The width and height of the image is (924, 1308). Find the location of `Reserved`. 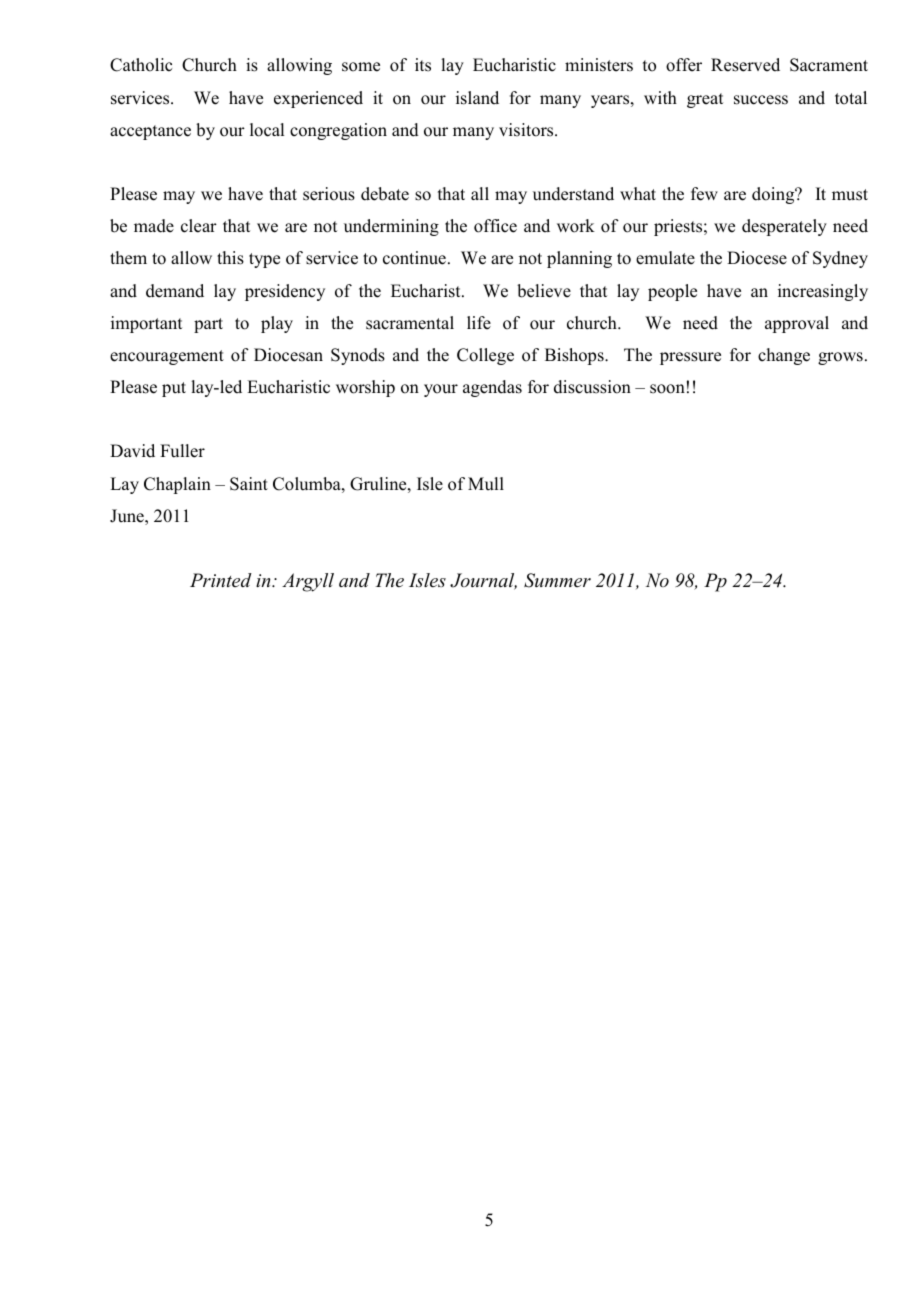

Reserved is located at coordinates (745, 65).
